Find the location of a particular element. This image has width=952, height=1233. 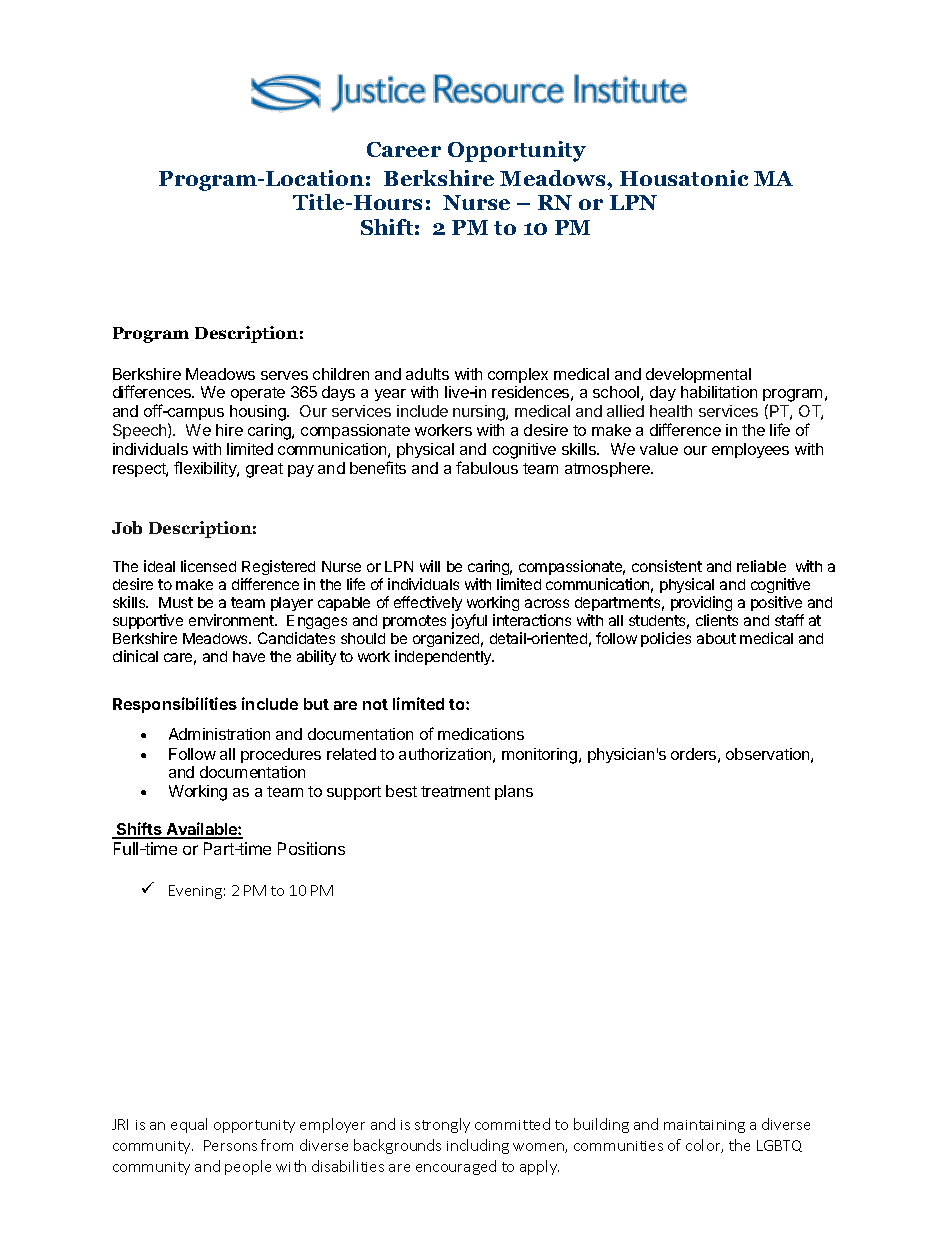

Persons is located at coordinates (230, 1145).
